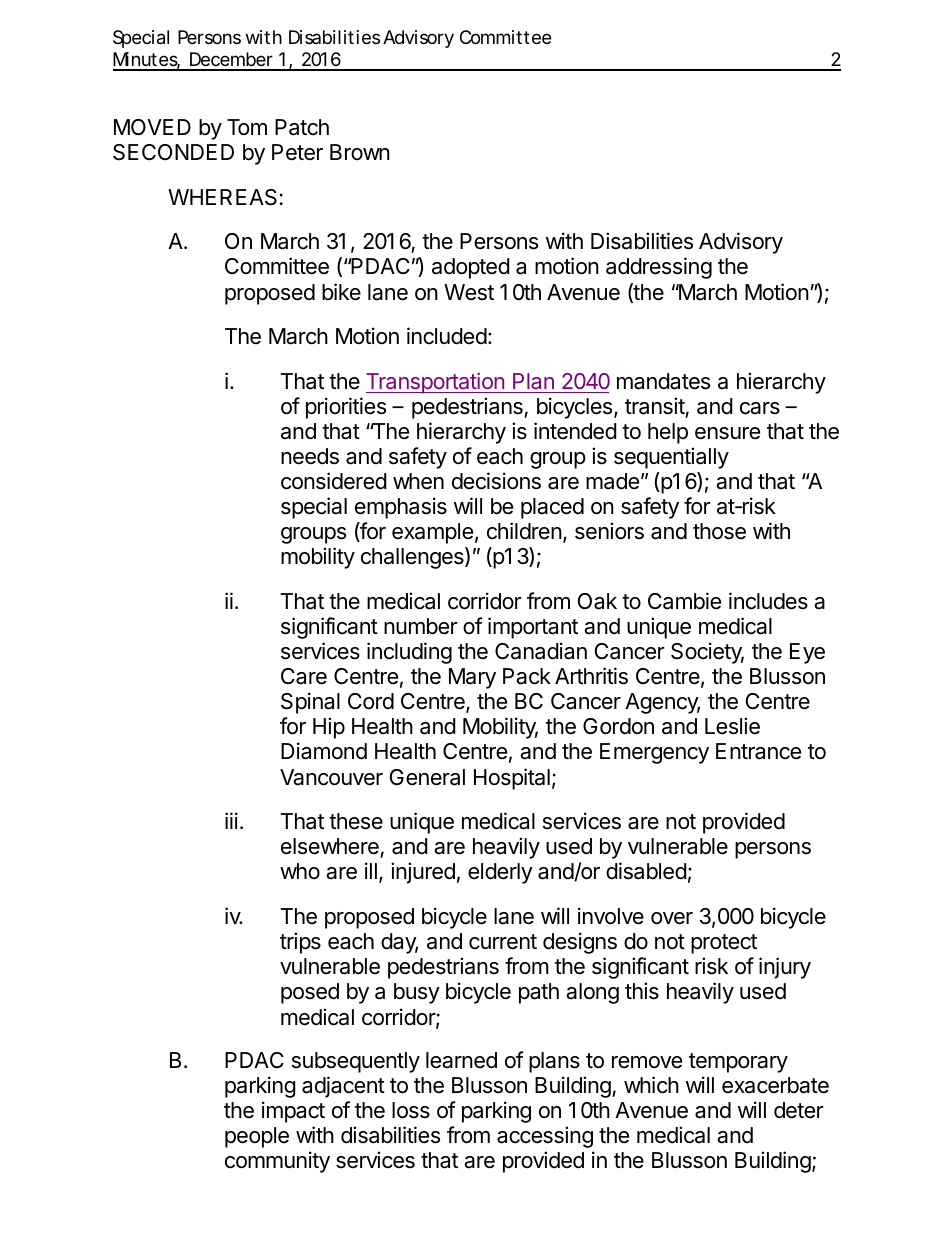  I want to click on Mary, so click(472, 678).
